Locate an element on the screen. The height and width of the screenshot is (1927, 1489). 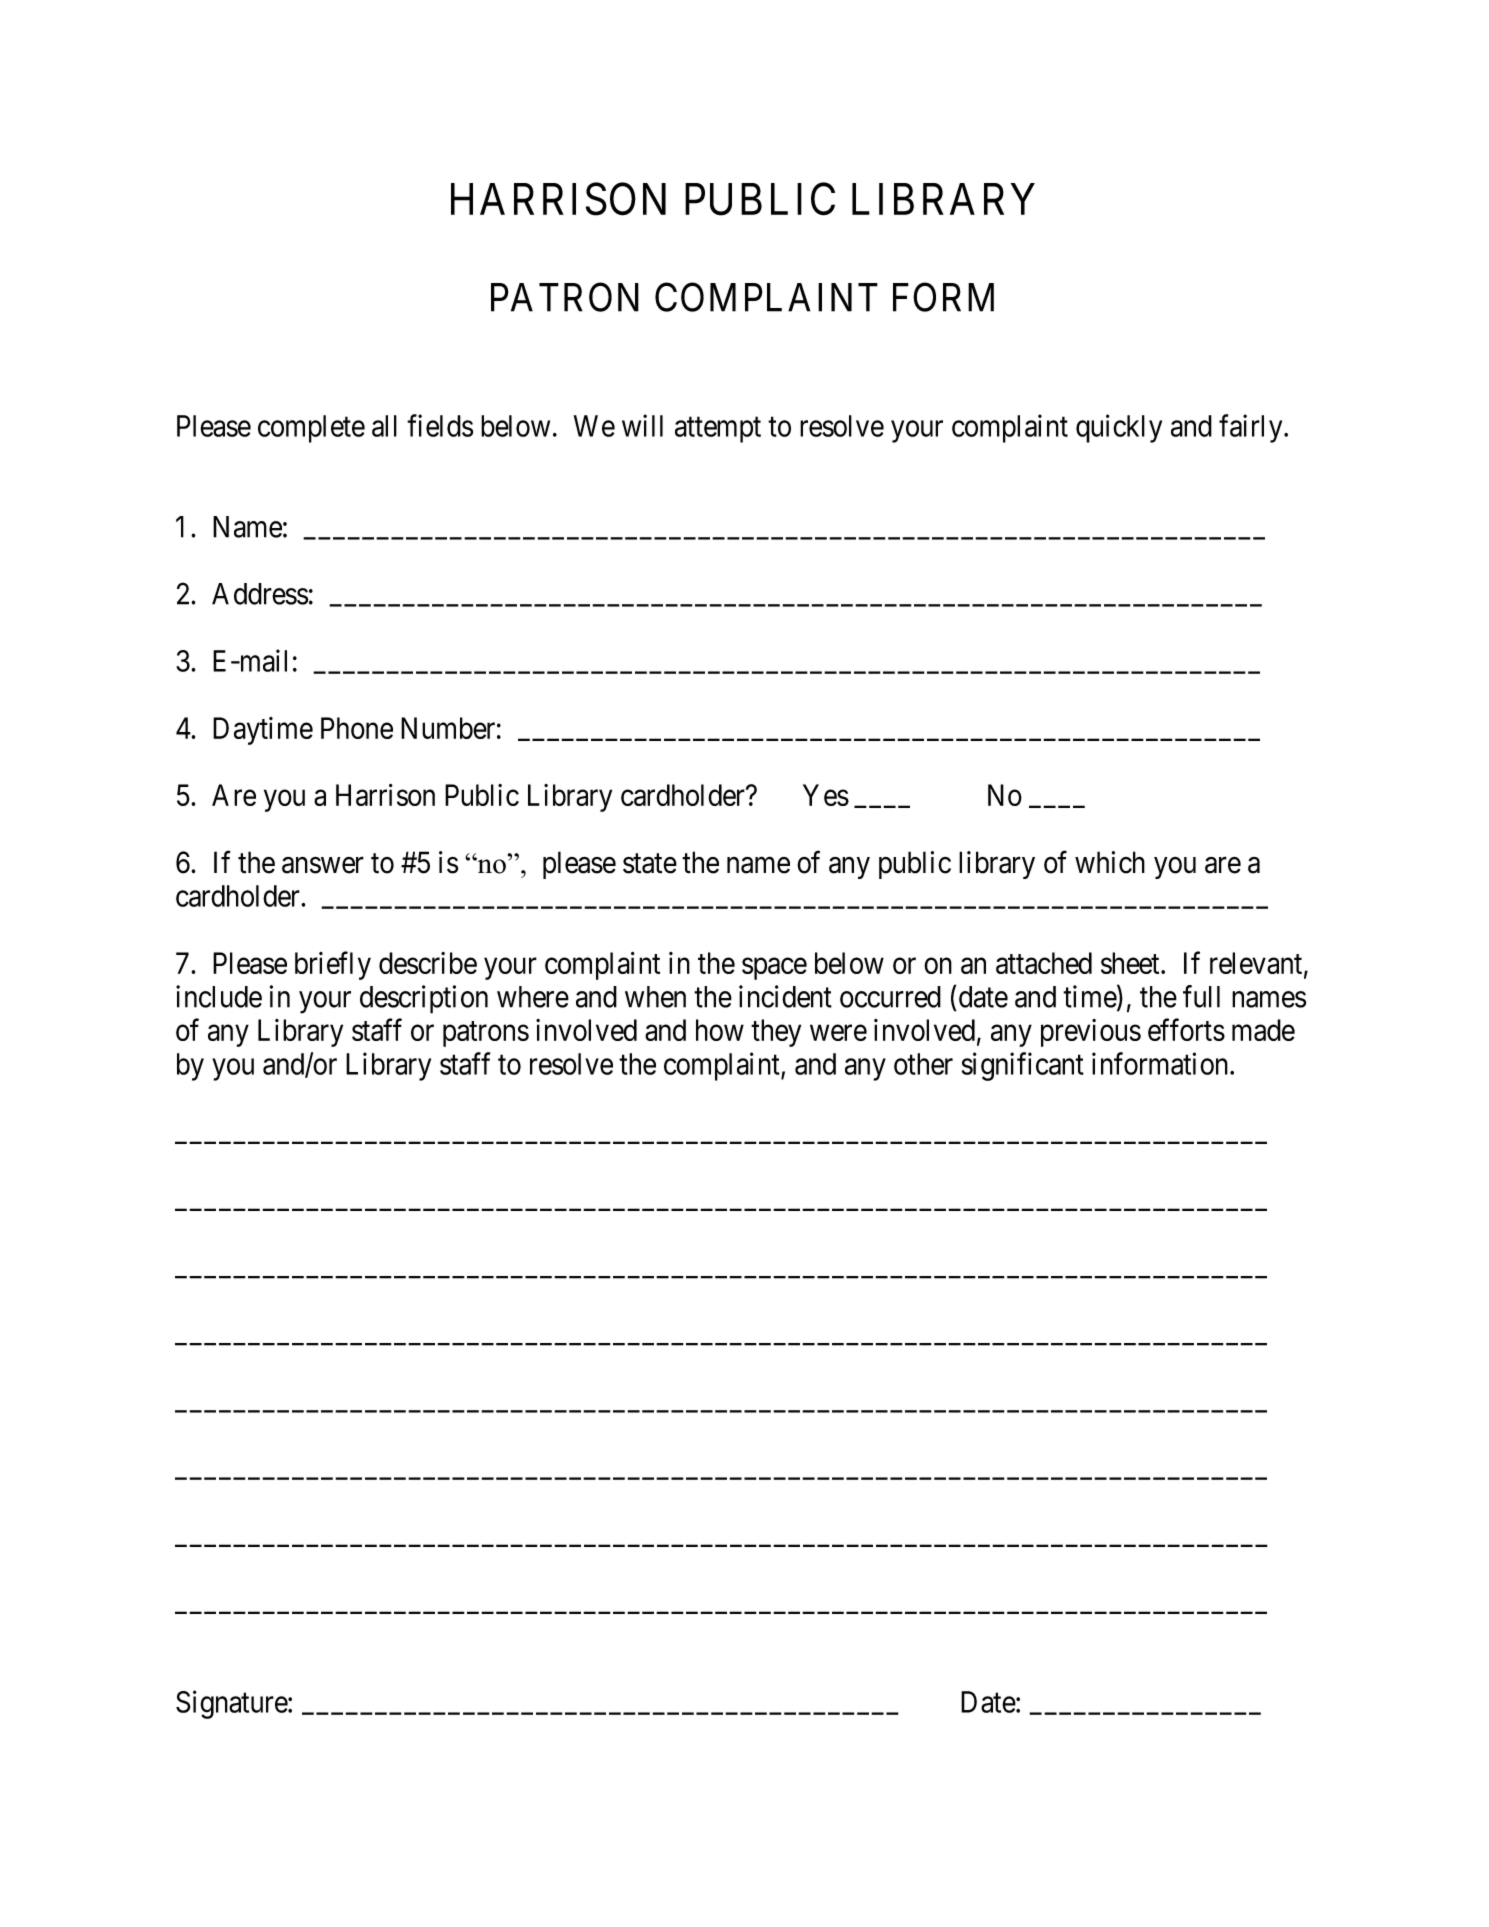
how is located at coordinates (720, 1030).
